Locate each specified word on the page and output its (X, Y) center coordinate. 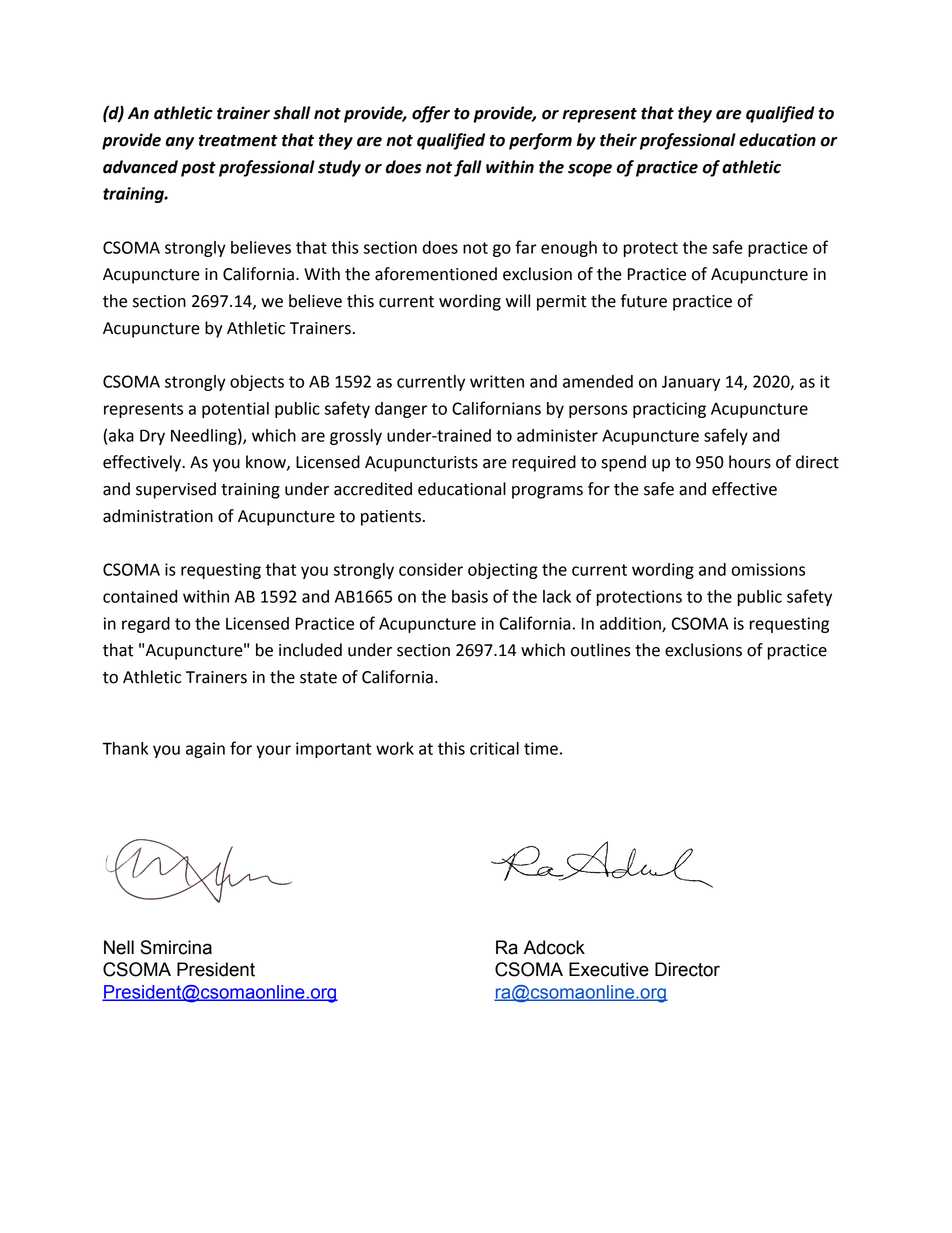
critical (494, 748)
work (395, 748)
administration (158, 516)
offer (431, 114)
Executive (609, 969)
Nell (119, 947)
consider (431, 569)
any (180, 143)
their (618, 140)
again (205, 750)
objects (257, 383)
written (497, 381)
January (691, 383)
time (541, 748)
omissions (768, 569)
